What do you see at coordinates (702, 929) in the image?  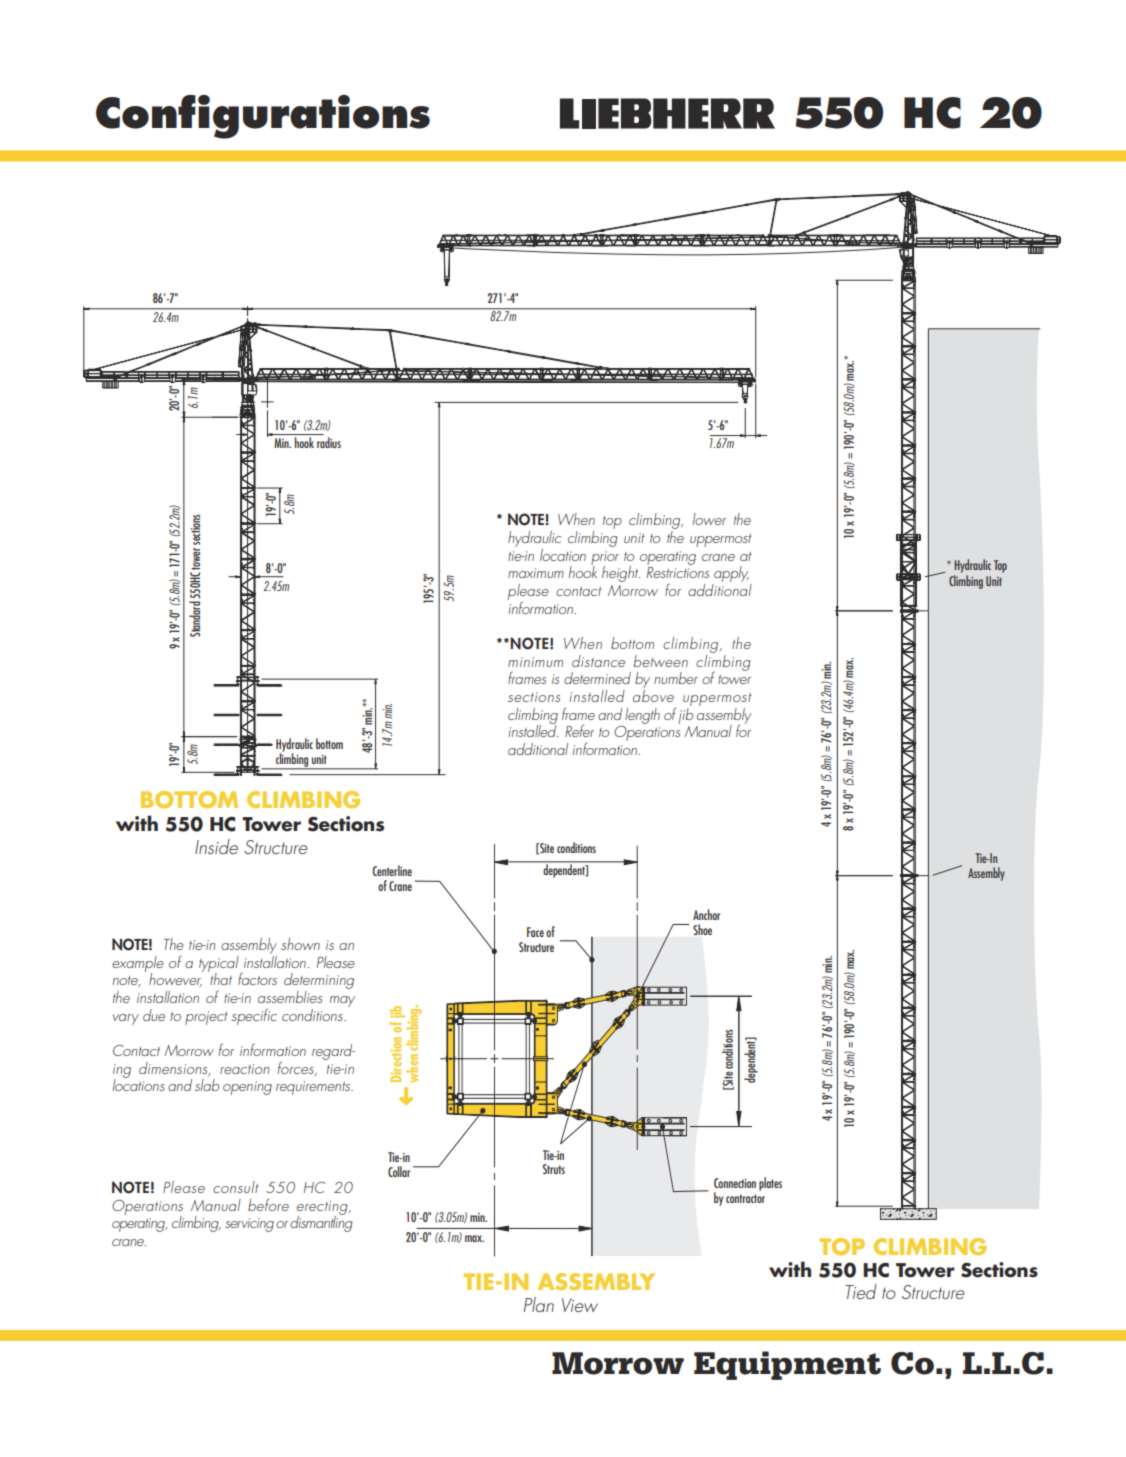 I see `Shoe` at bounding box center [702, 929].
